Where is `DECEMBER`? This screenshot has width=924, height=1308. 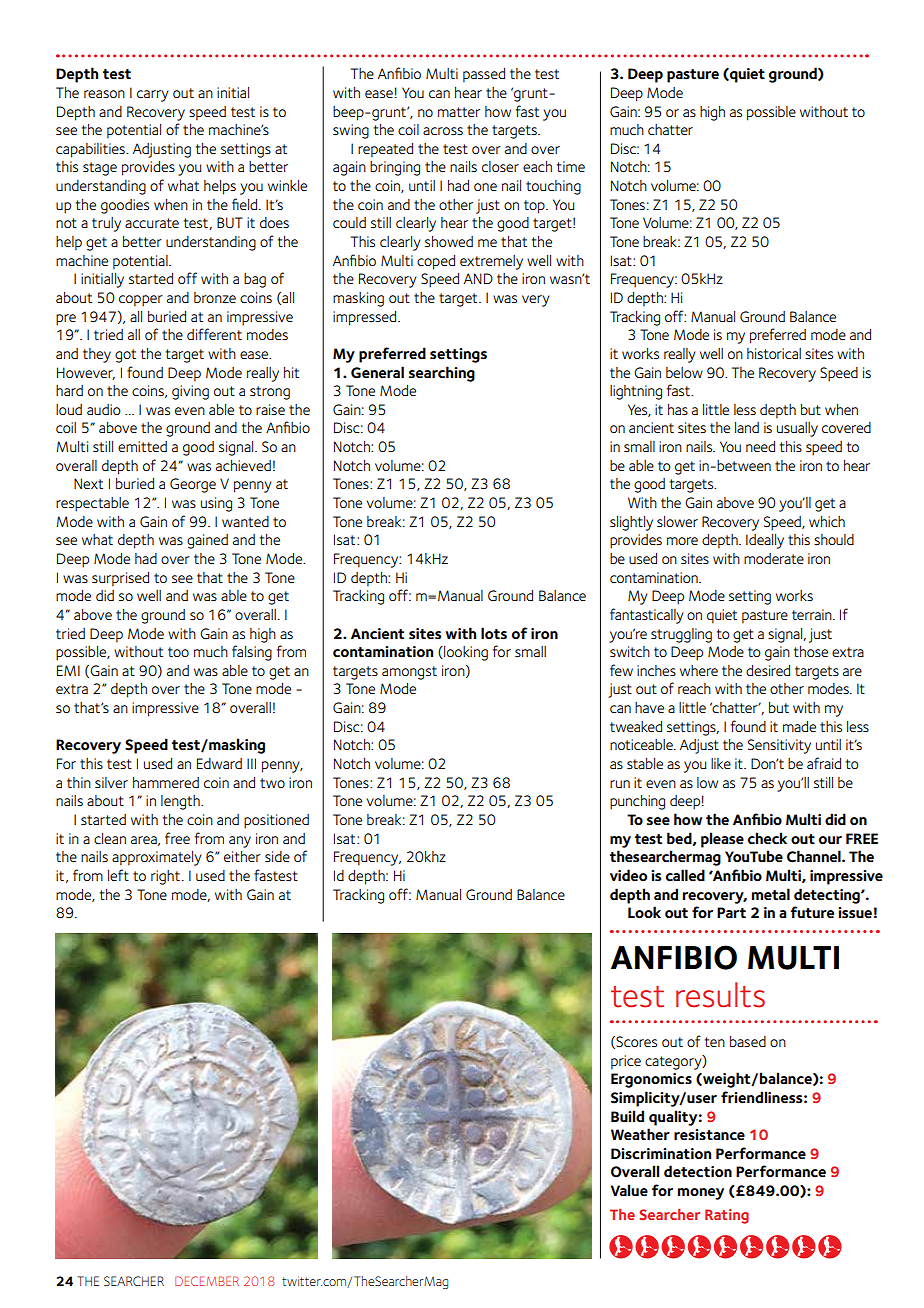 DECEMBER is located at coordinates (207, 1281).
